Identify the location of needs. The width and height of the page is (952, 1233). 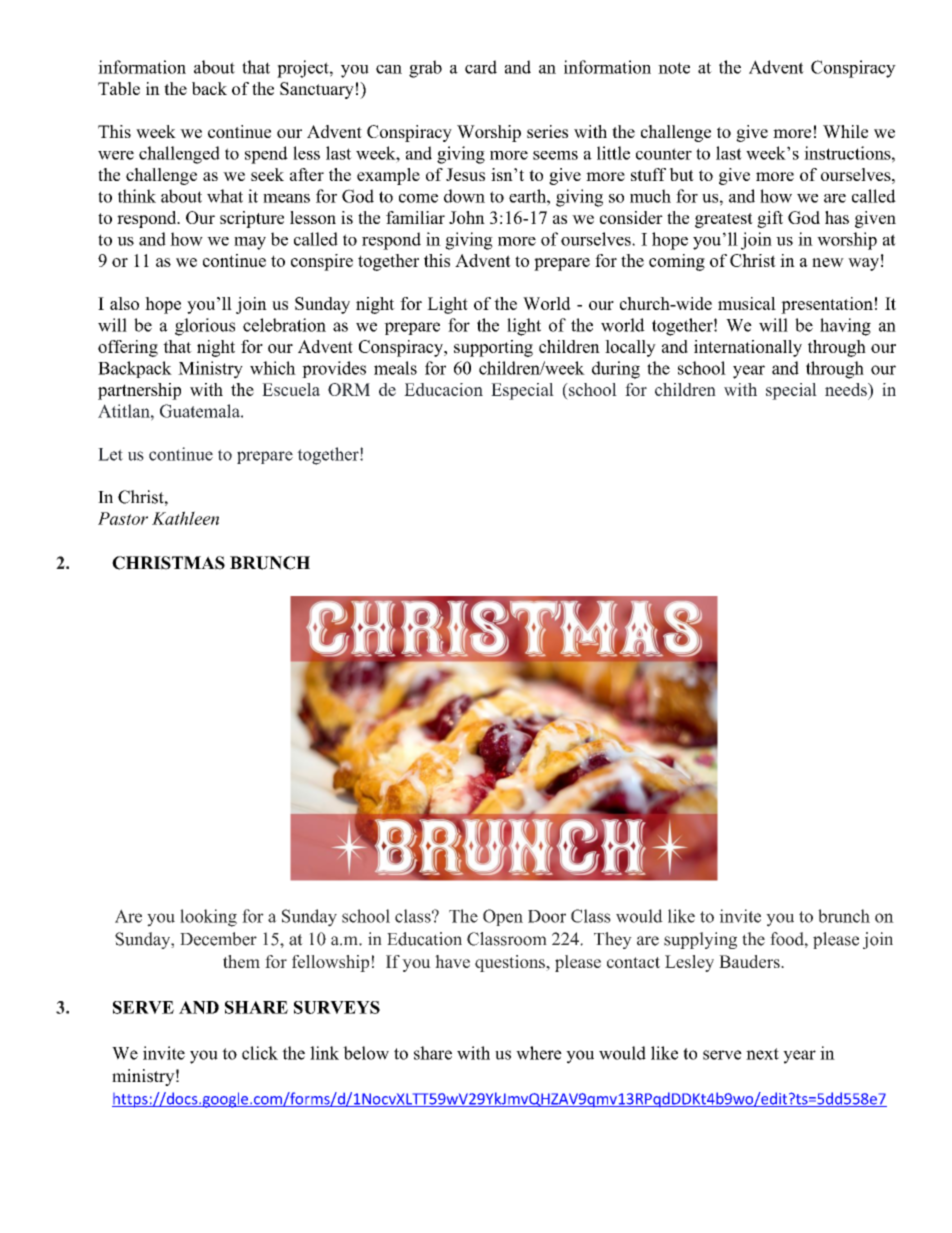
(847, 389).
